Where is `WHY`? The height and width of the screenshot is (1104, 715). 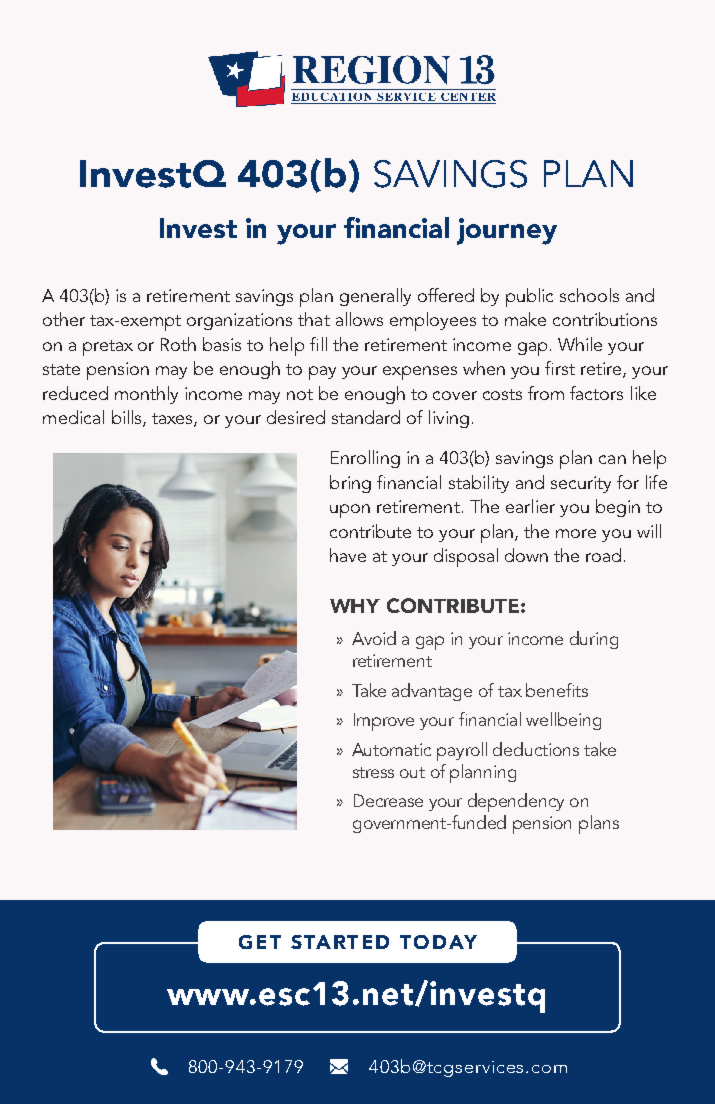
WHY is located at coordinates (355, 606).
